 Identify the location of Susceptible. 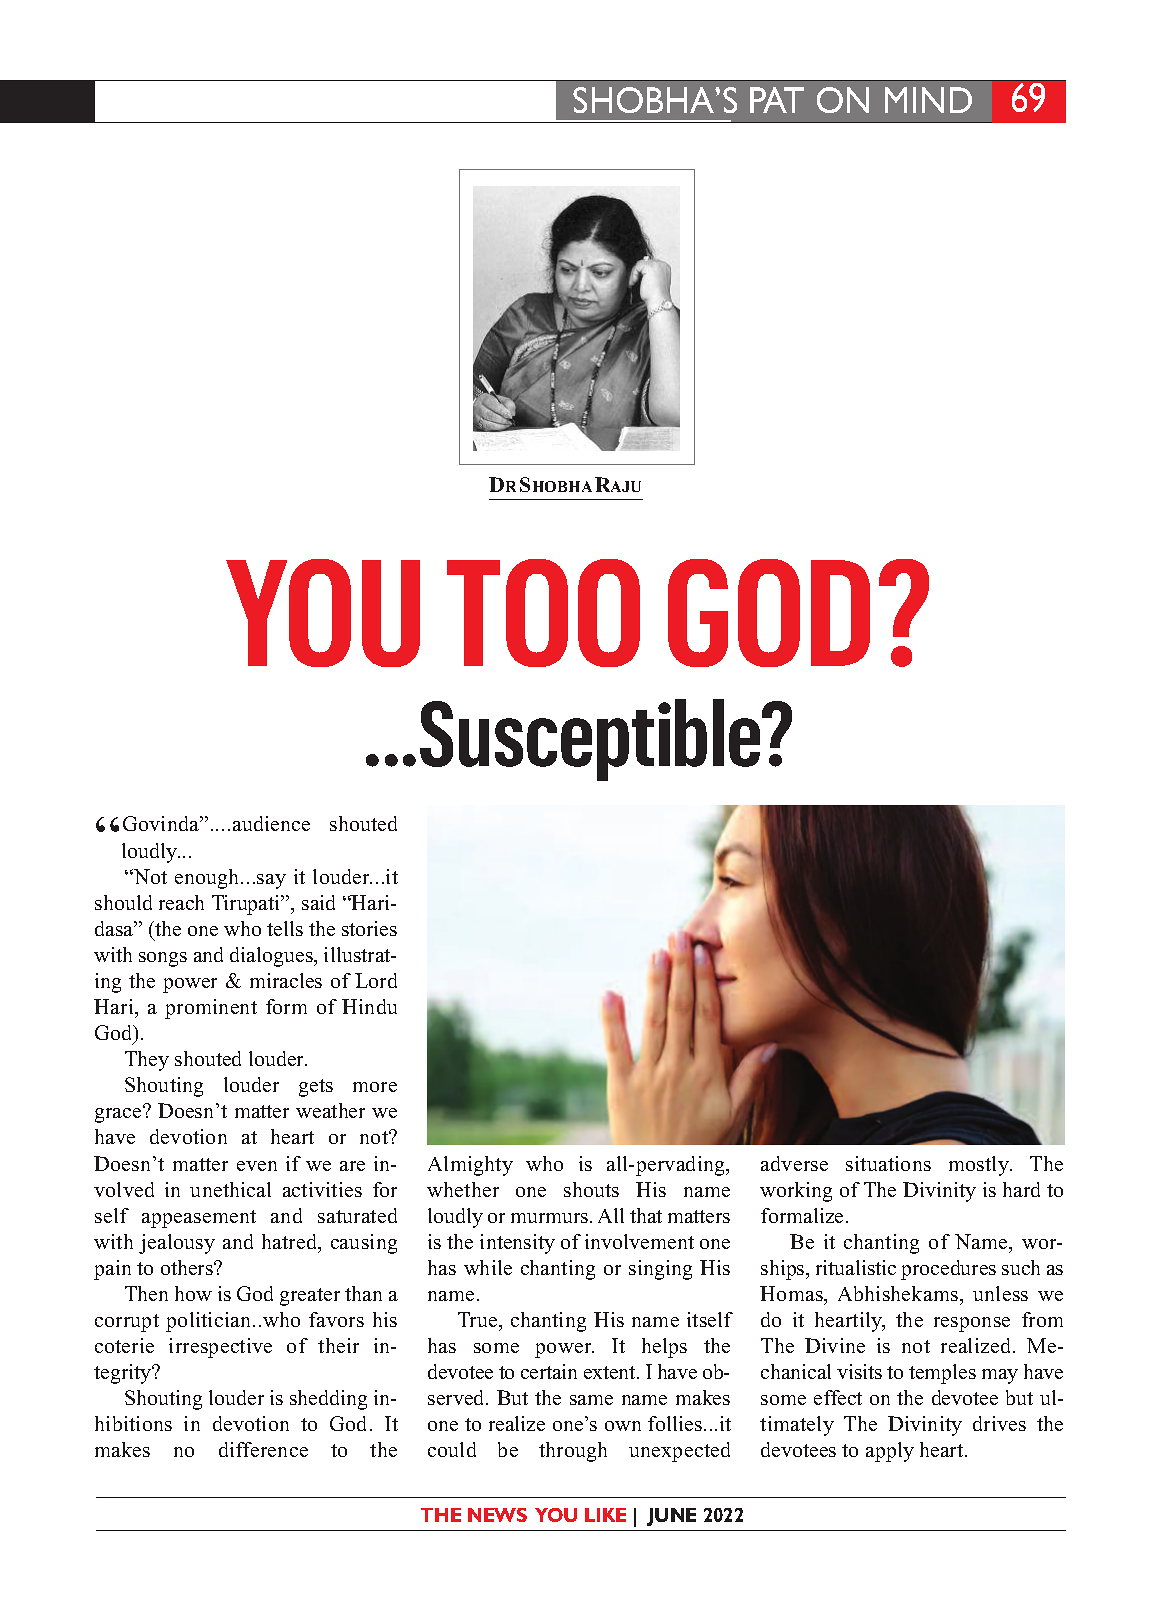
(591, 740).
